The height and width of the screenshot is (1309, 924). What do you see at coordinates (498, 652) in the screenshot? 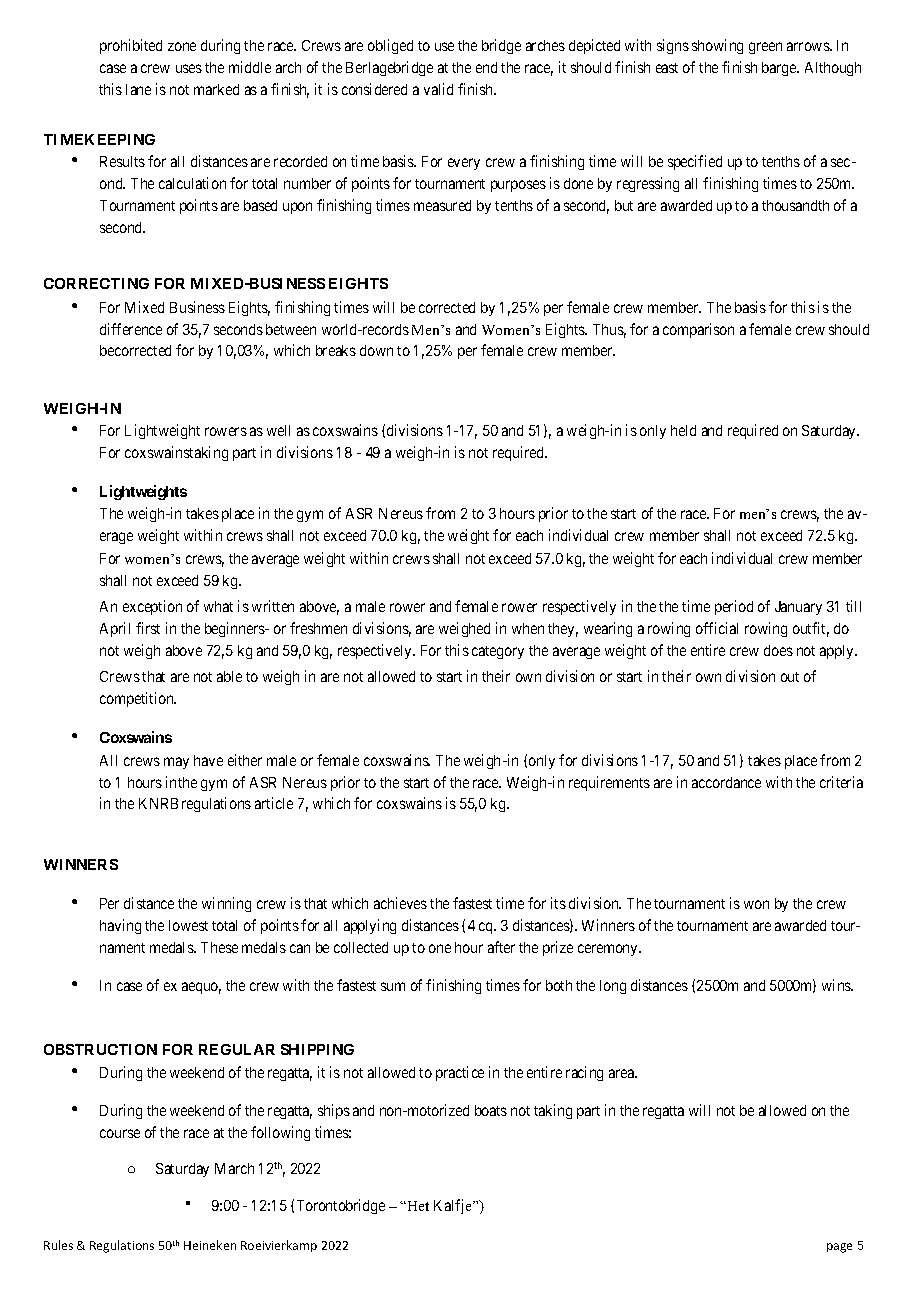
I see `category` at bounding box center [498, 652].
